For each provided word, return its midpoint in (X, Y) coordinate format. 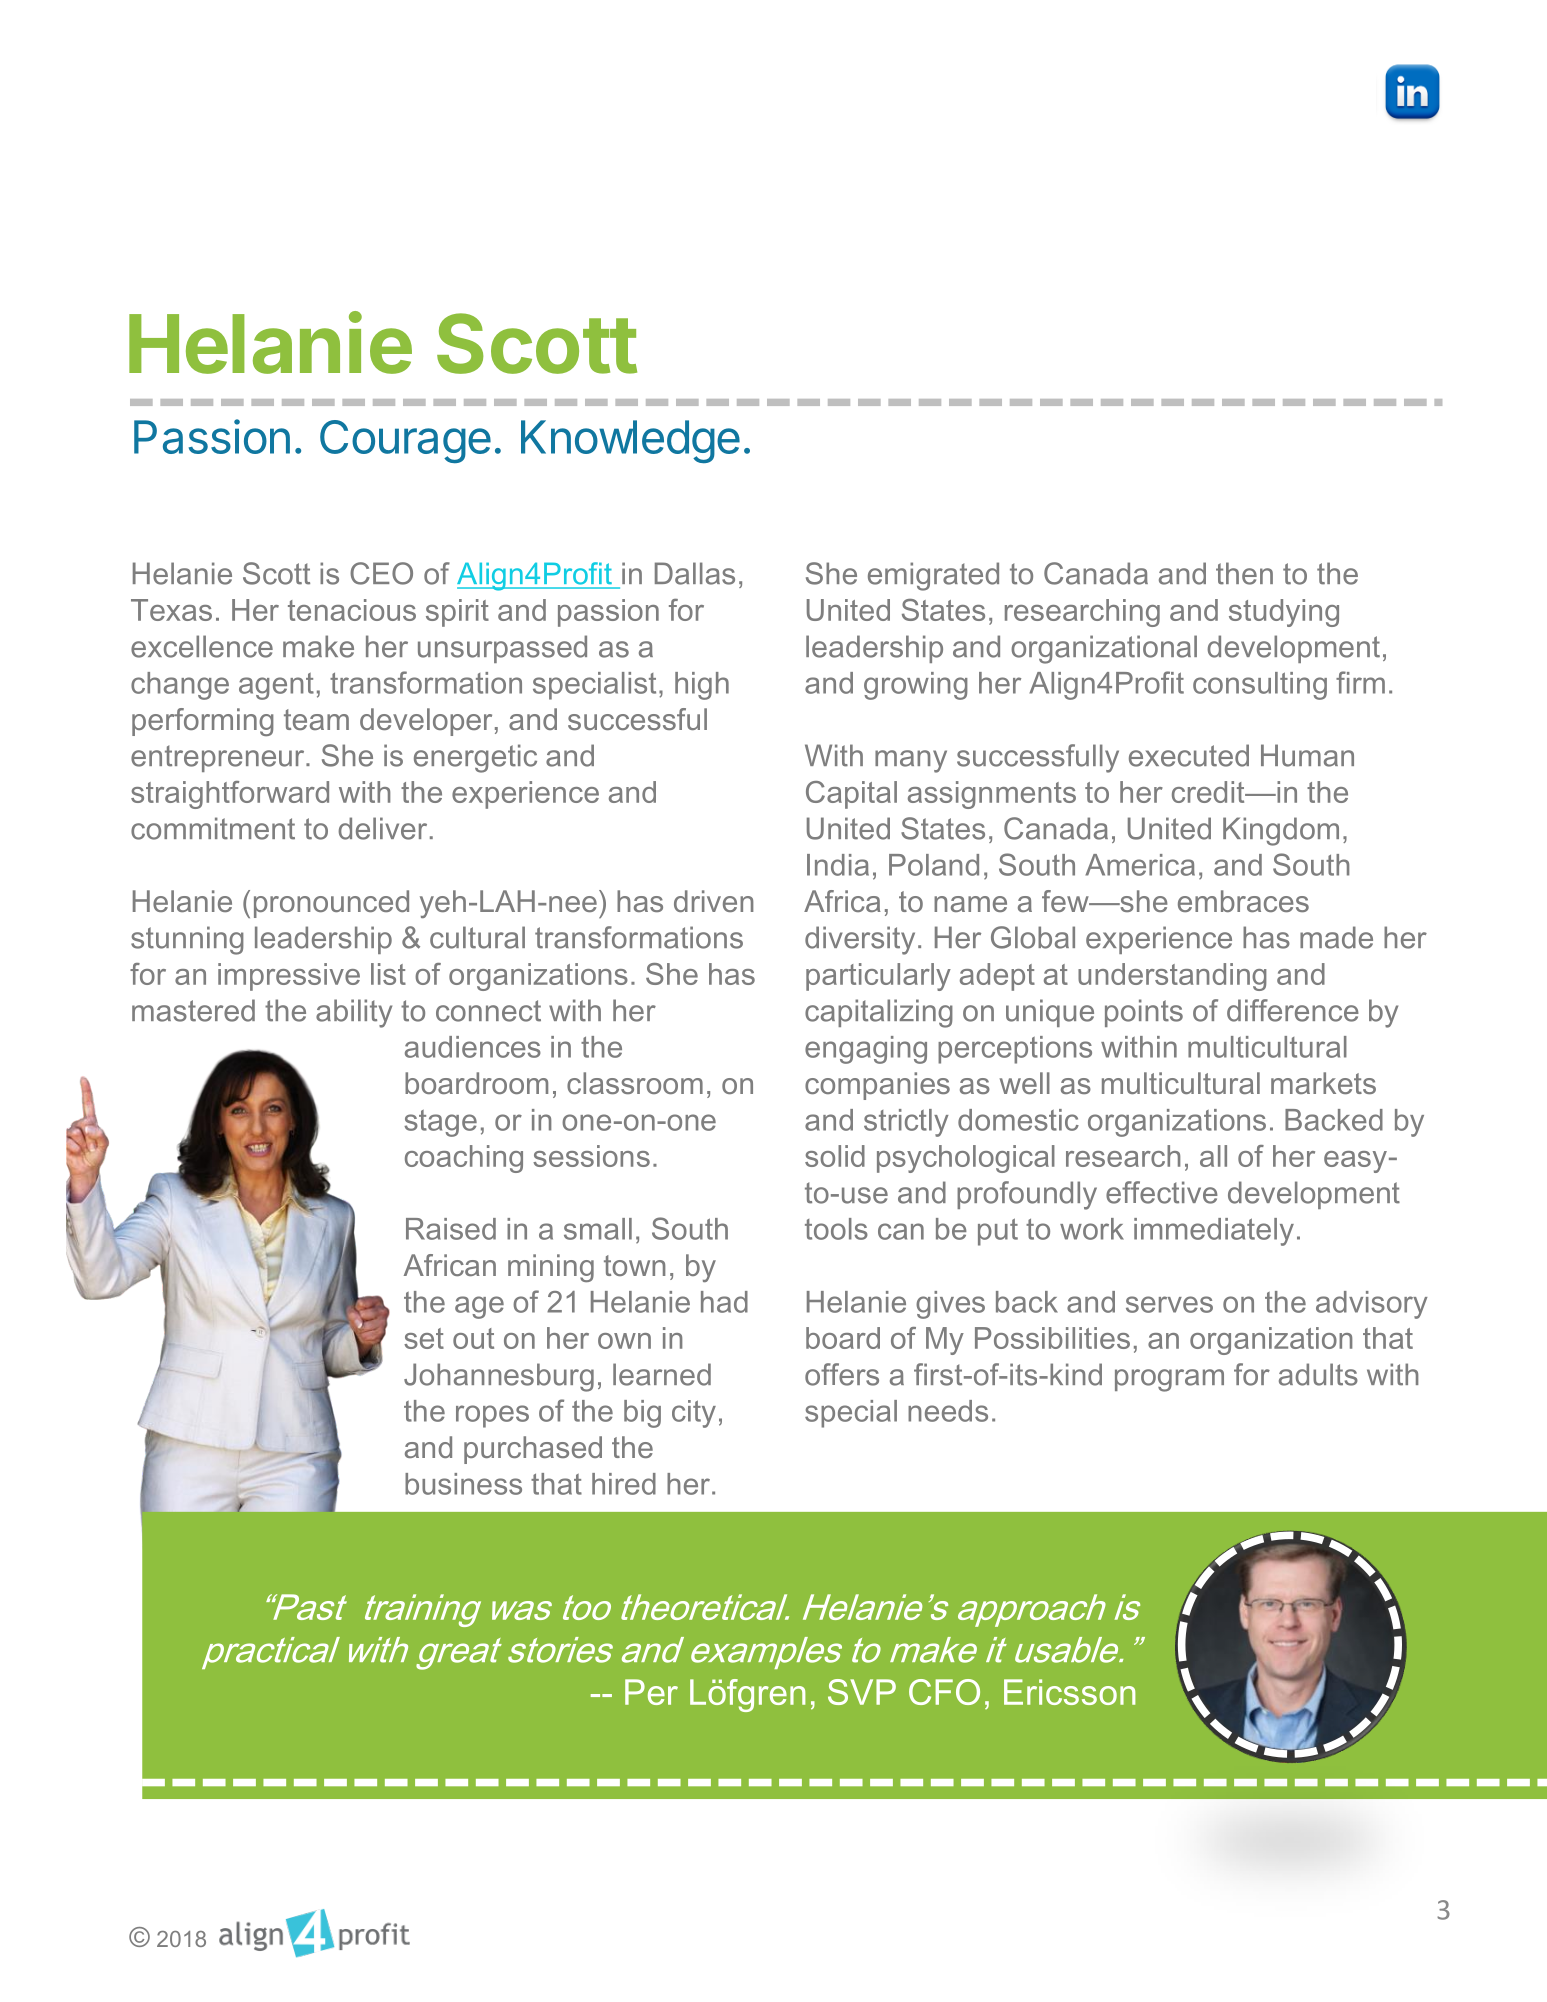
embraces (1243, 901)
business (463, 1484)
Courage (405, 441)
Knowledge (630, 441)
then (1244, 573)
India (838, 865)
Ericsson (1069, 1692)
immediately (1214, 1232)
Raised (451, 1229)
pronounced (331, 904)
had (724, 1302)
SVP (862, 1692)
